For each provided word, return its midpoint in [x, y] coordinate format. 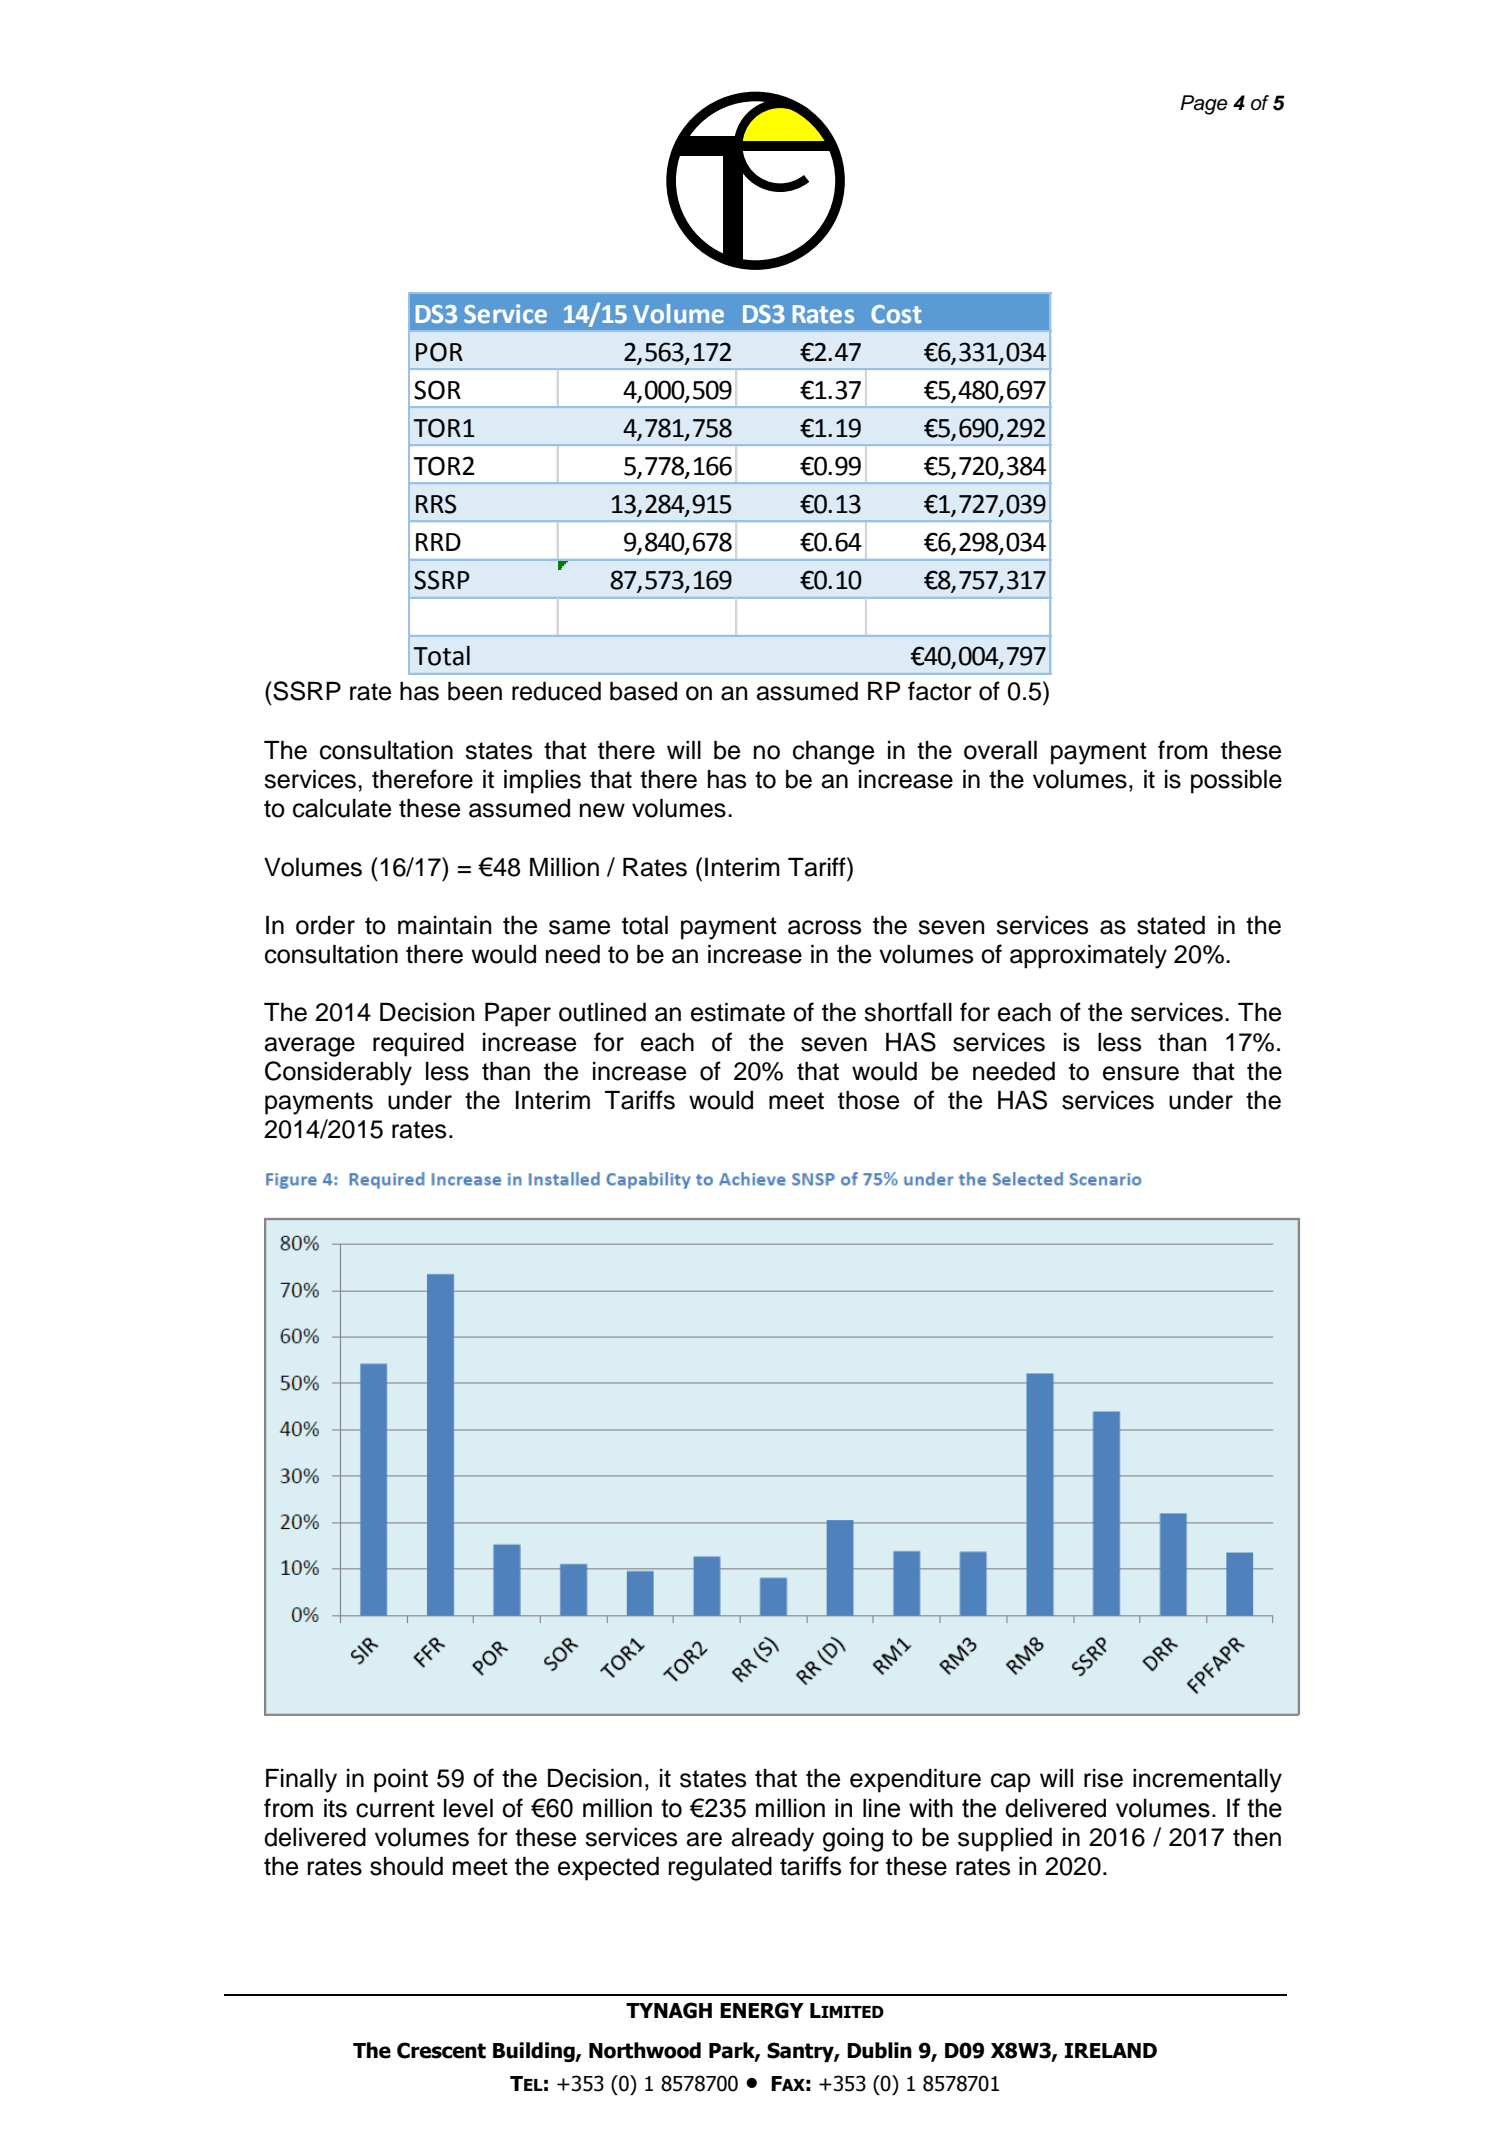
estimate [738, 1012]
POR [439, 352]
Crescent [441, 2050]
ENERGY [762, 2010]
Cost [896, 314]
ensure [1141, 1073]
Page [1204, 105]
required [418, 1045]
